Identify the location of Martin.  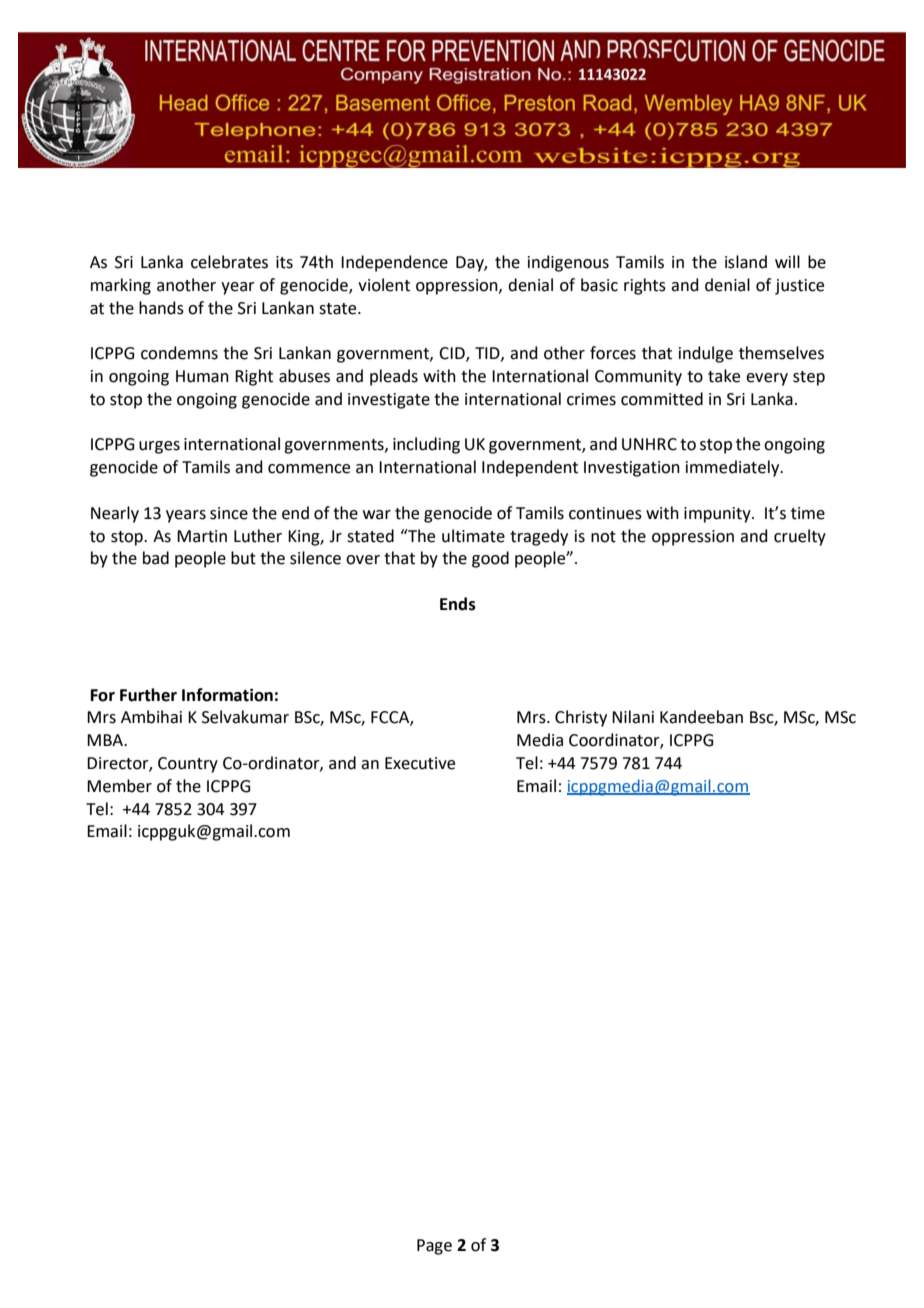
(202, 536).
